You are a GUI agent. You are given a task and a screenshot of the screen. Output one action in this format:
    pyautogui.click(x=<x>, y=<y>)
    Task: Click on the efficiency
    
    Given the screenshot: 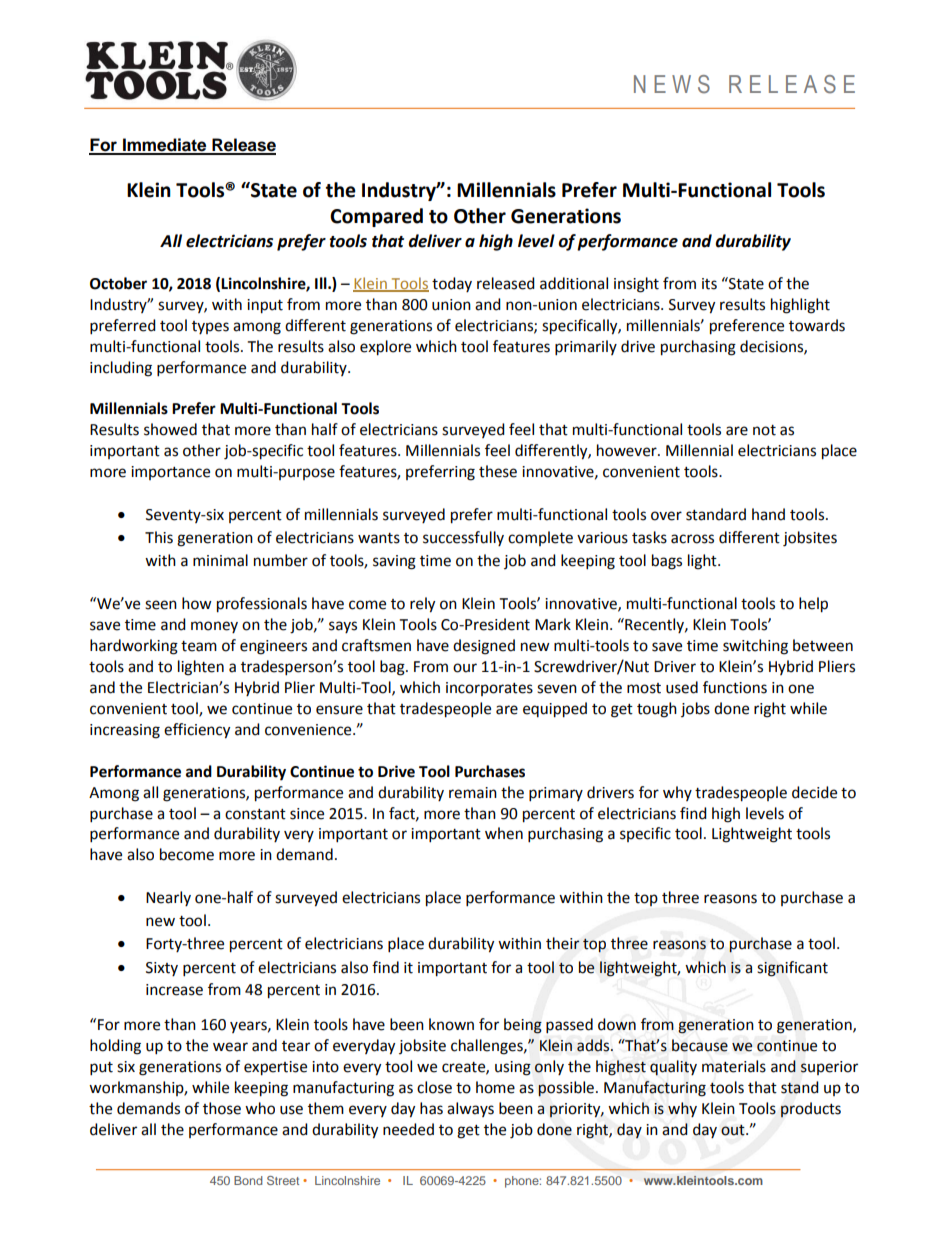 What is the action you would take?
    pyautogui.click(x=197, y=731)
